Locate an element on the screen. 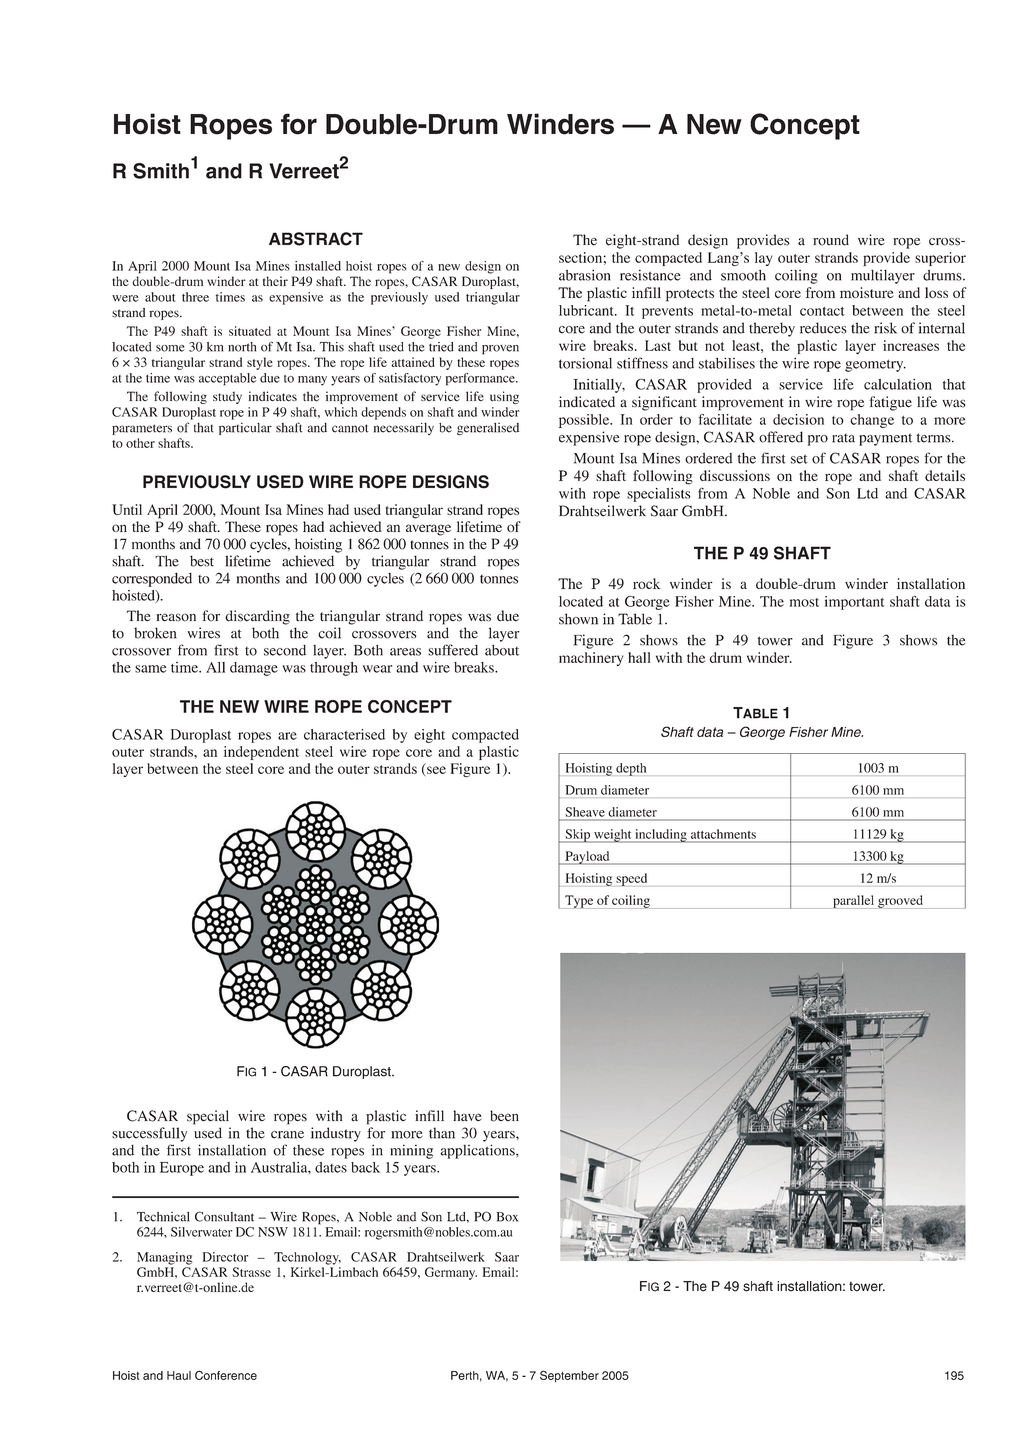 The height and width of the screenshot is (1453, 1027). independent is located at coordinates (261, 753).
